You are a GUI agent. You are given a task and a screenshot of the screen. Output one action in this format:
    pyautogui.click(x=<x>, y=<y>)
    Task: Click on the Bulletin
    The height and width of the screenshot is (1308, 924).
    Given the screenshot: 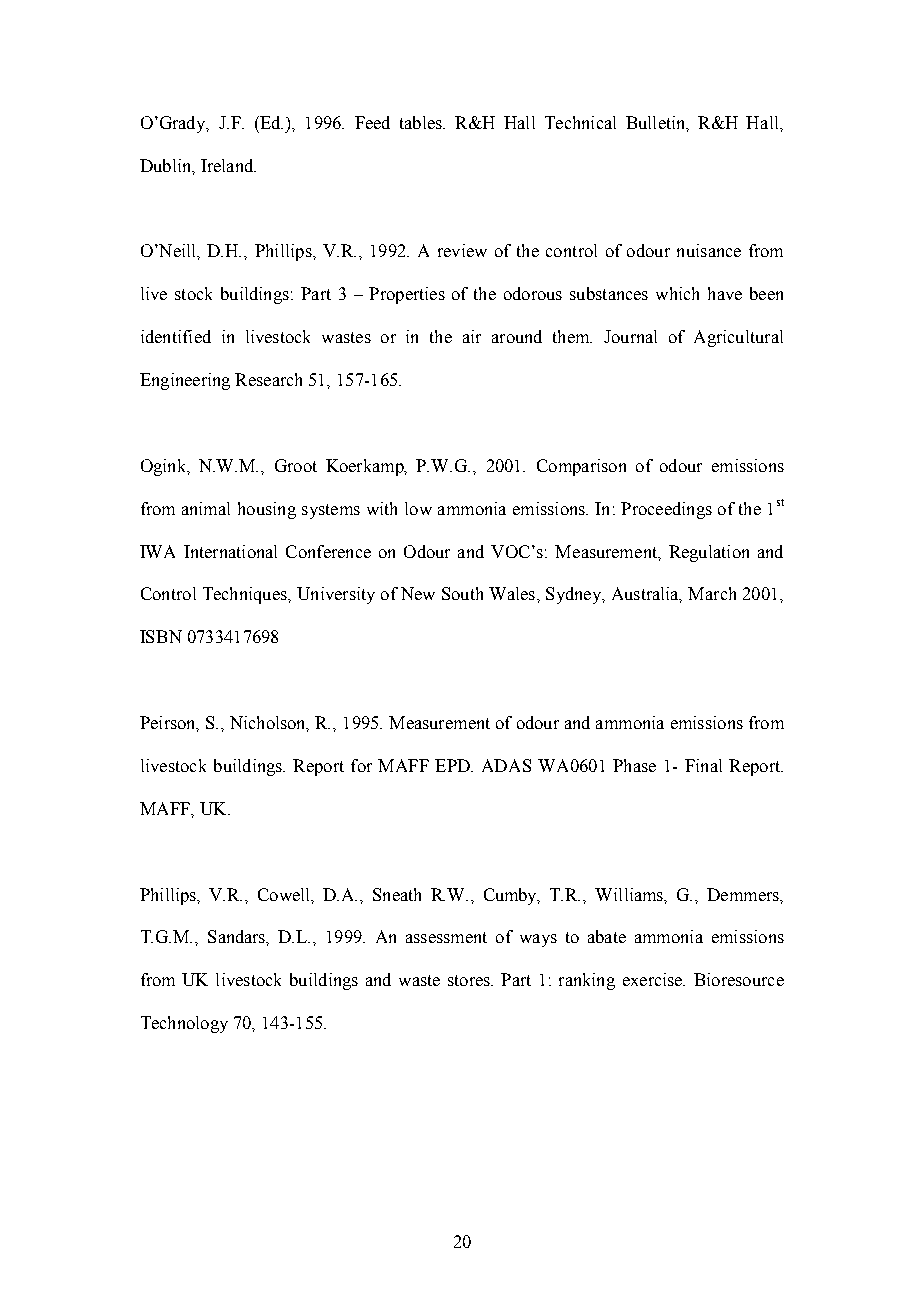 What is the action you would take?
    pyautogui.click(x=657, y=123)
